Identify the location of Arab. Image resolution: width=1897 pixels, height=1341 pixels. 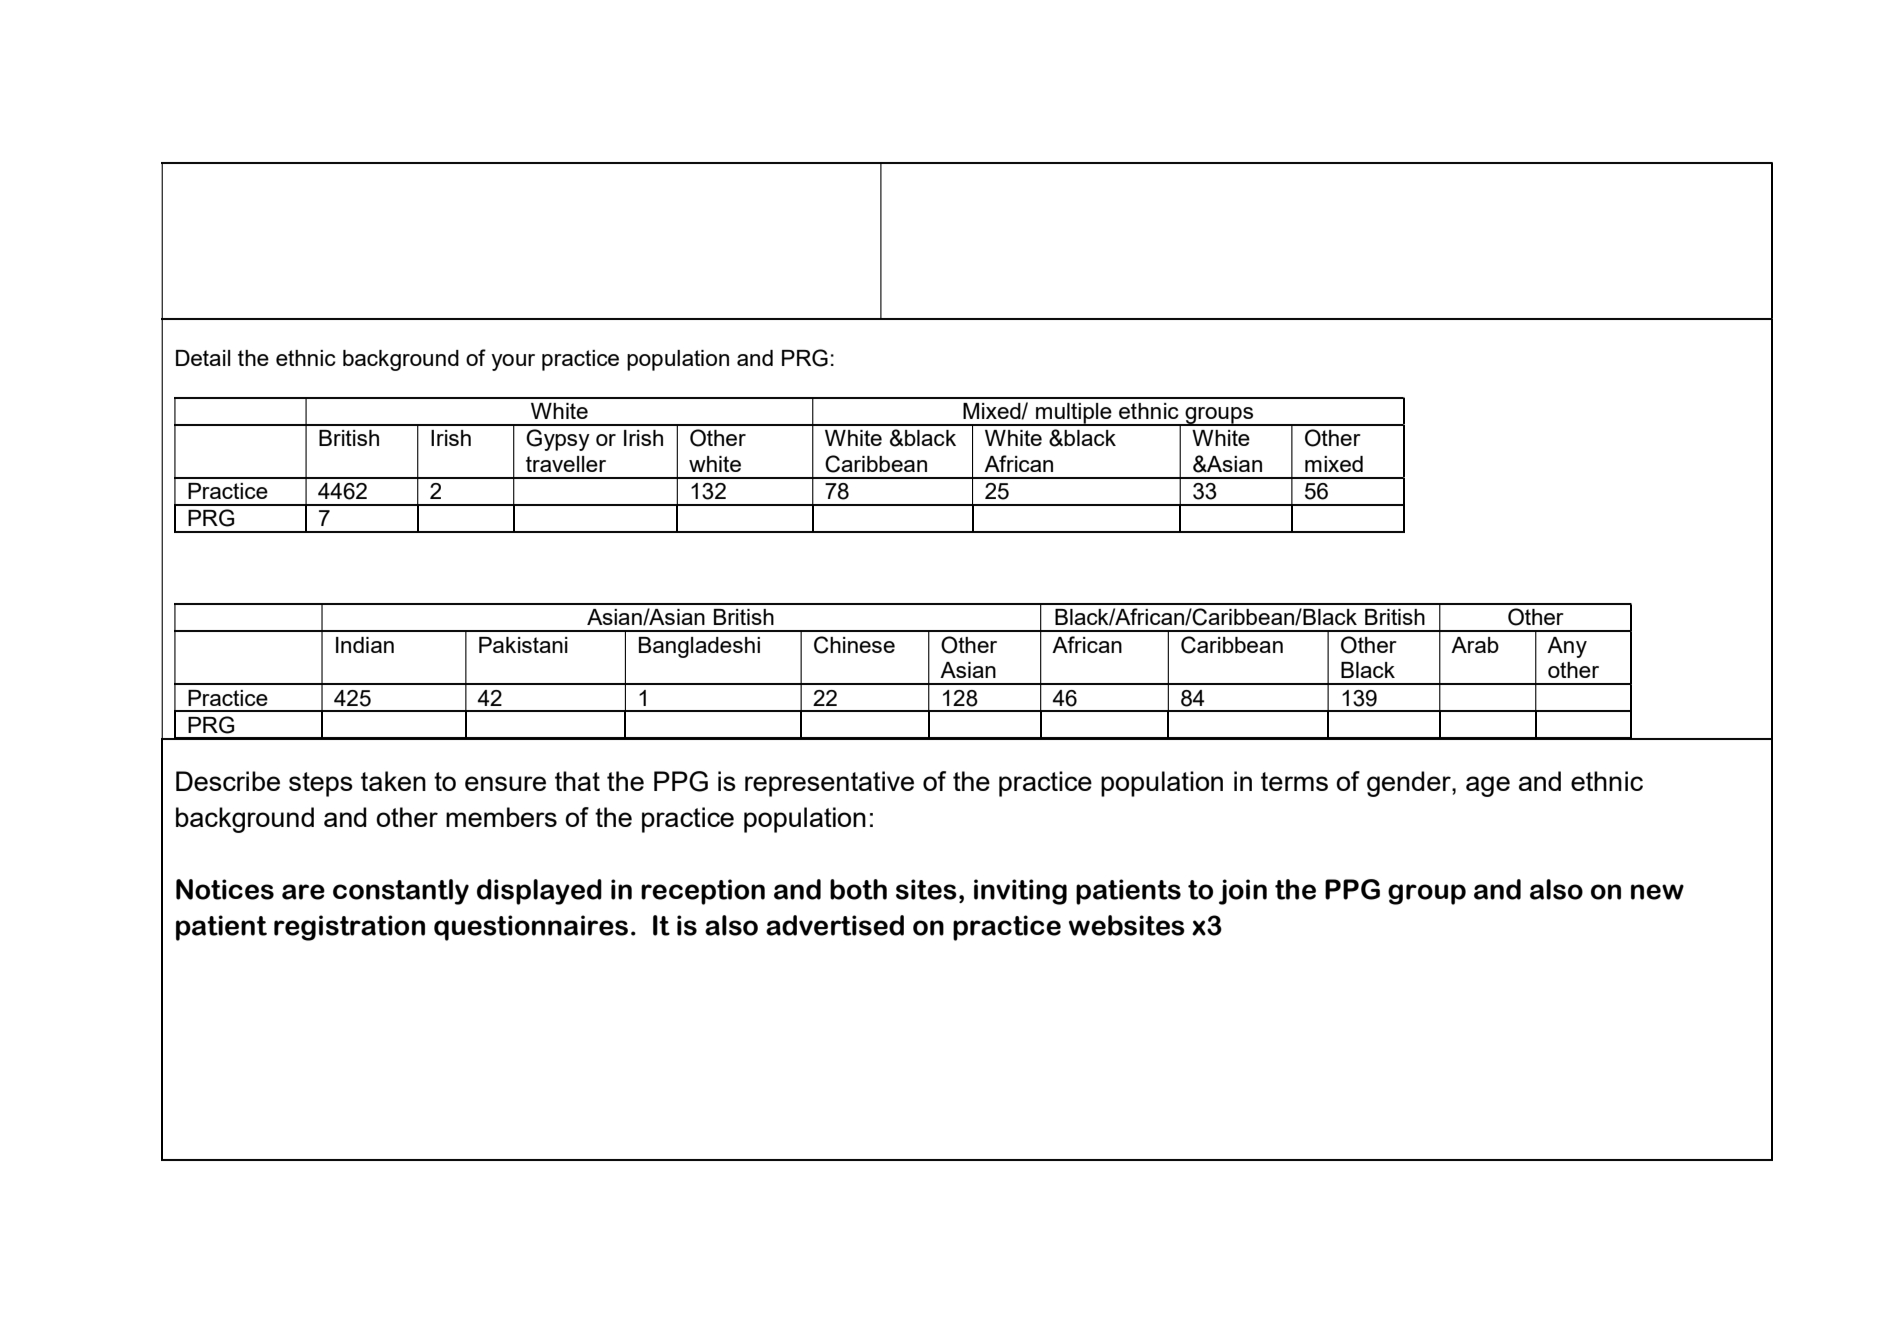
(1475, 645).
